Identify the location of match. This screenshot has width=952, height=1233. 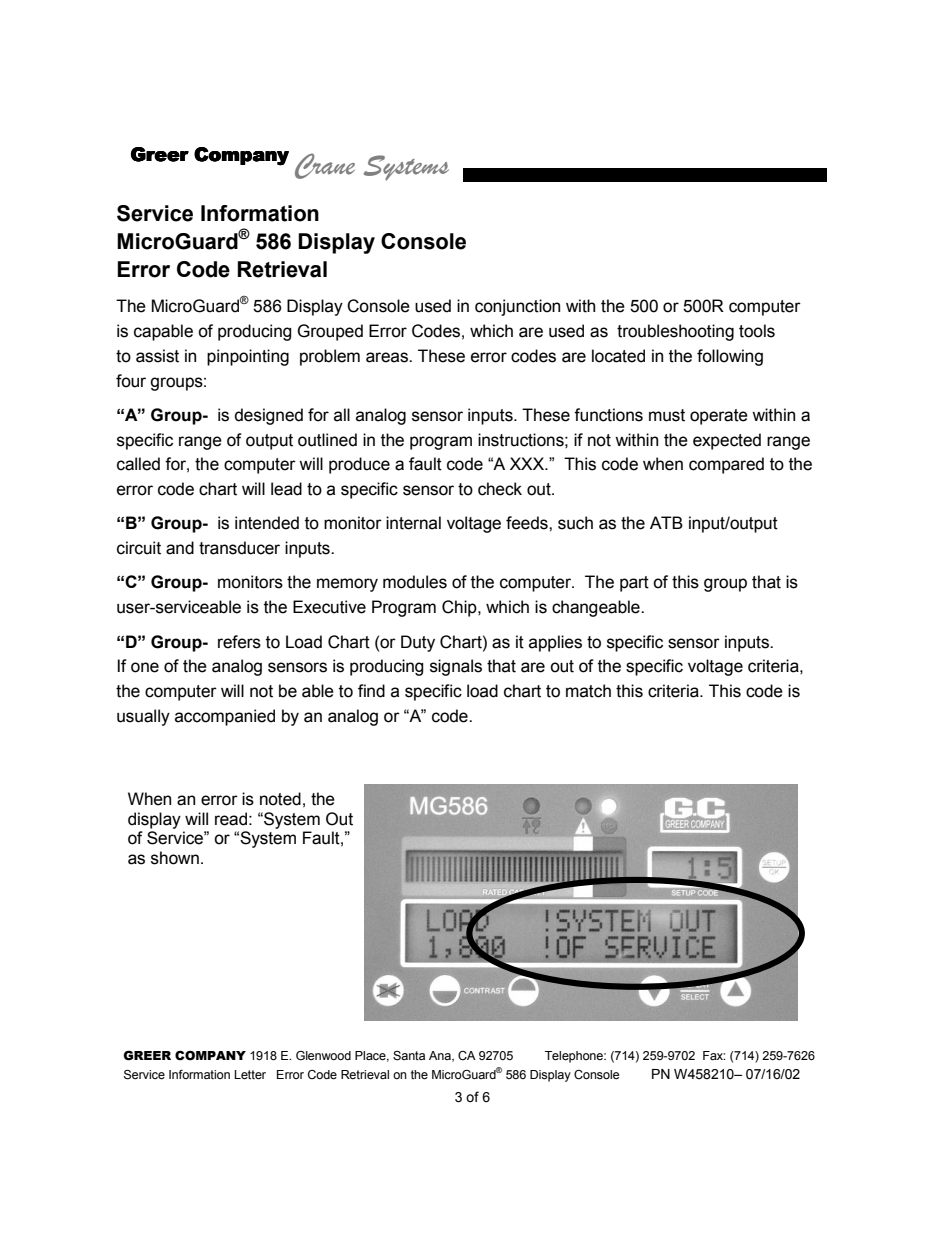
(588, 691).
